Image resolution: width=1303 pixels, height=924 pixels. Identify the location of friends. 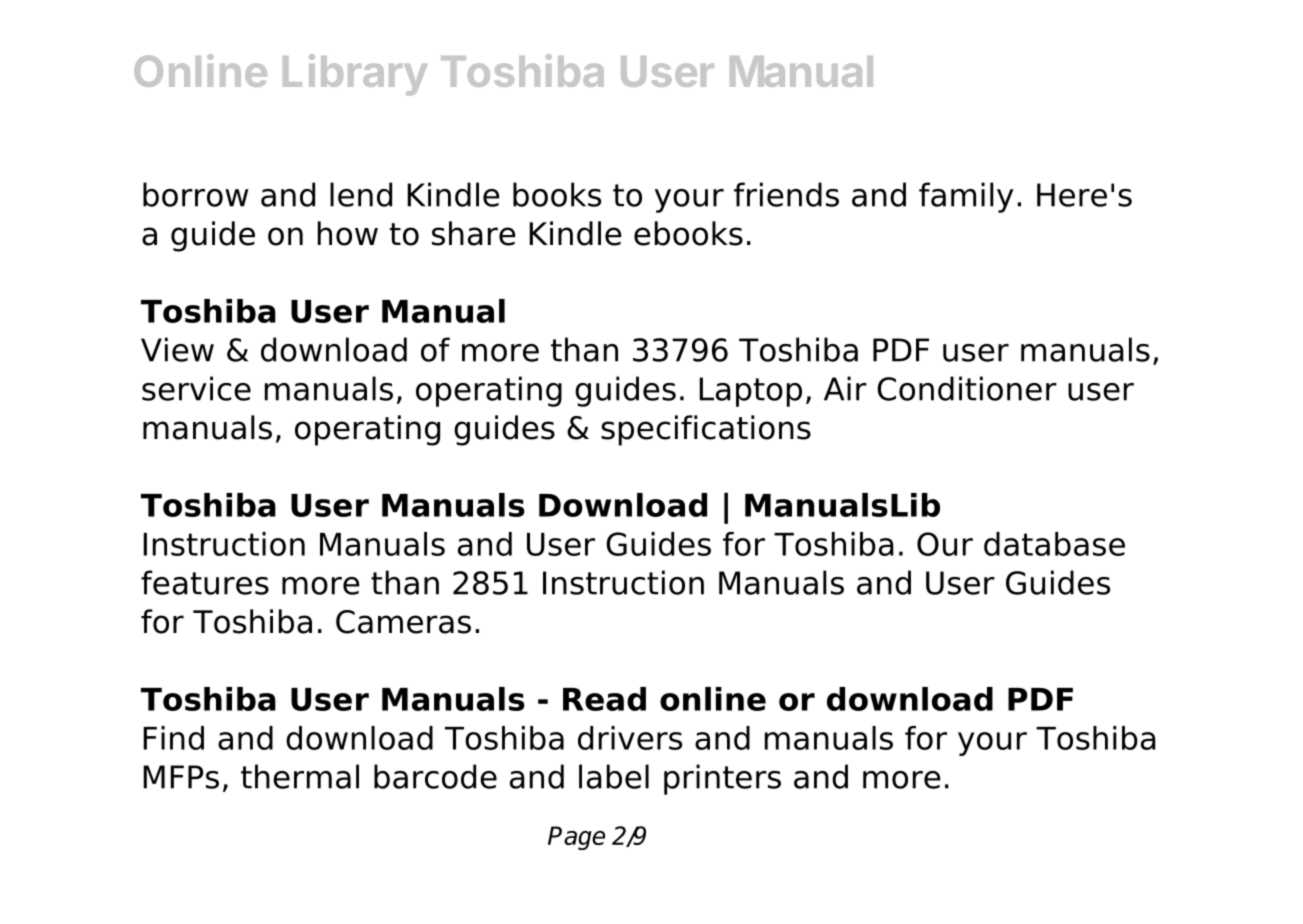
(786, 194).
